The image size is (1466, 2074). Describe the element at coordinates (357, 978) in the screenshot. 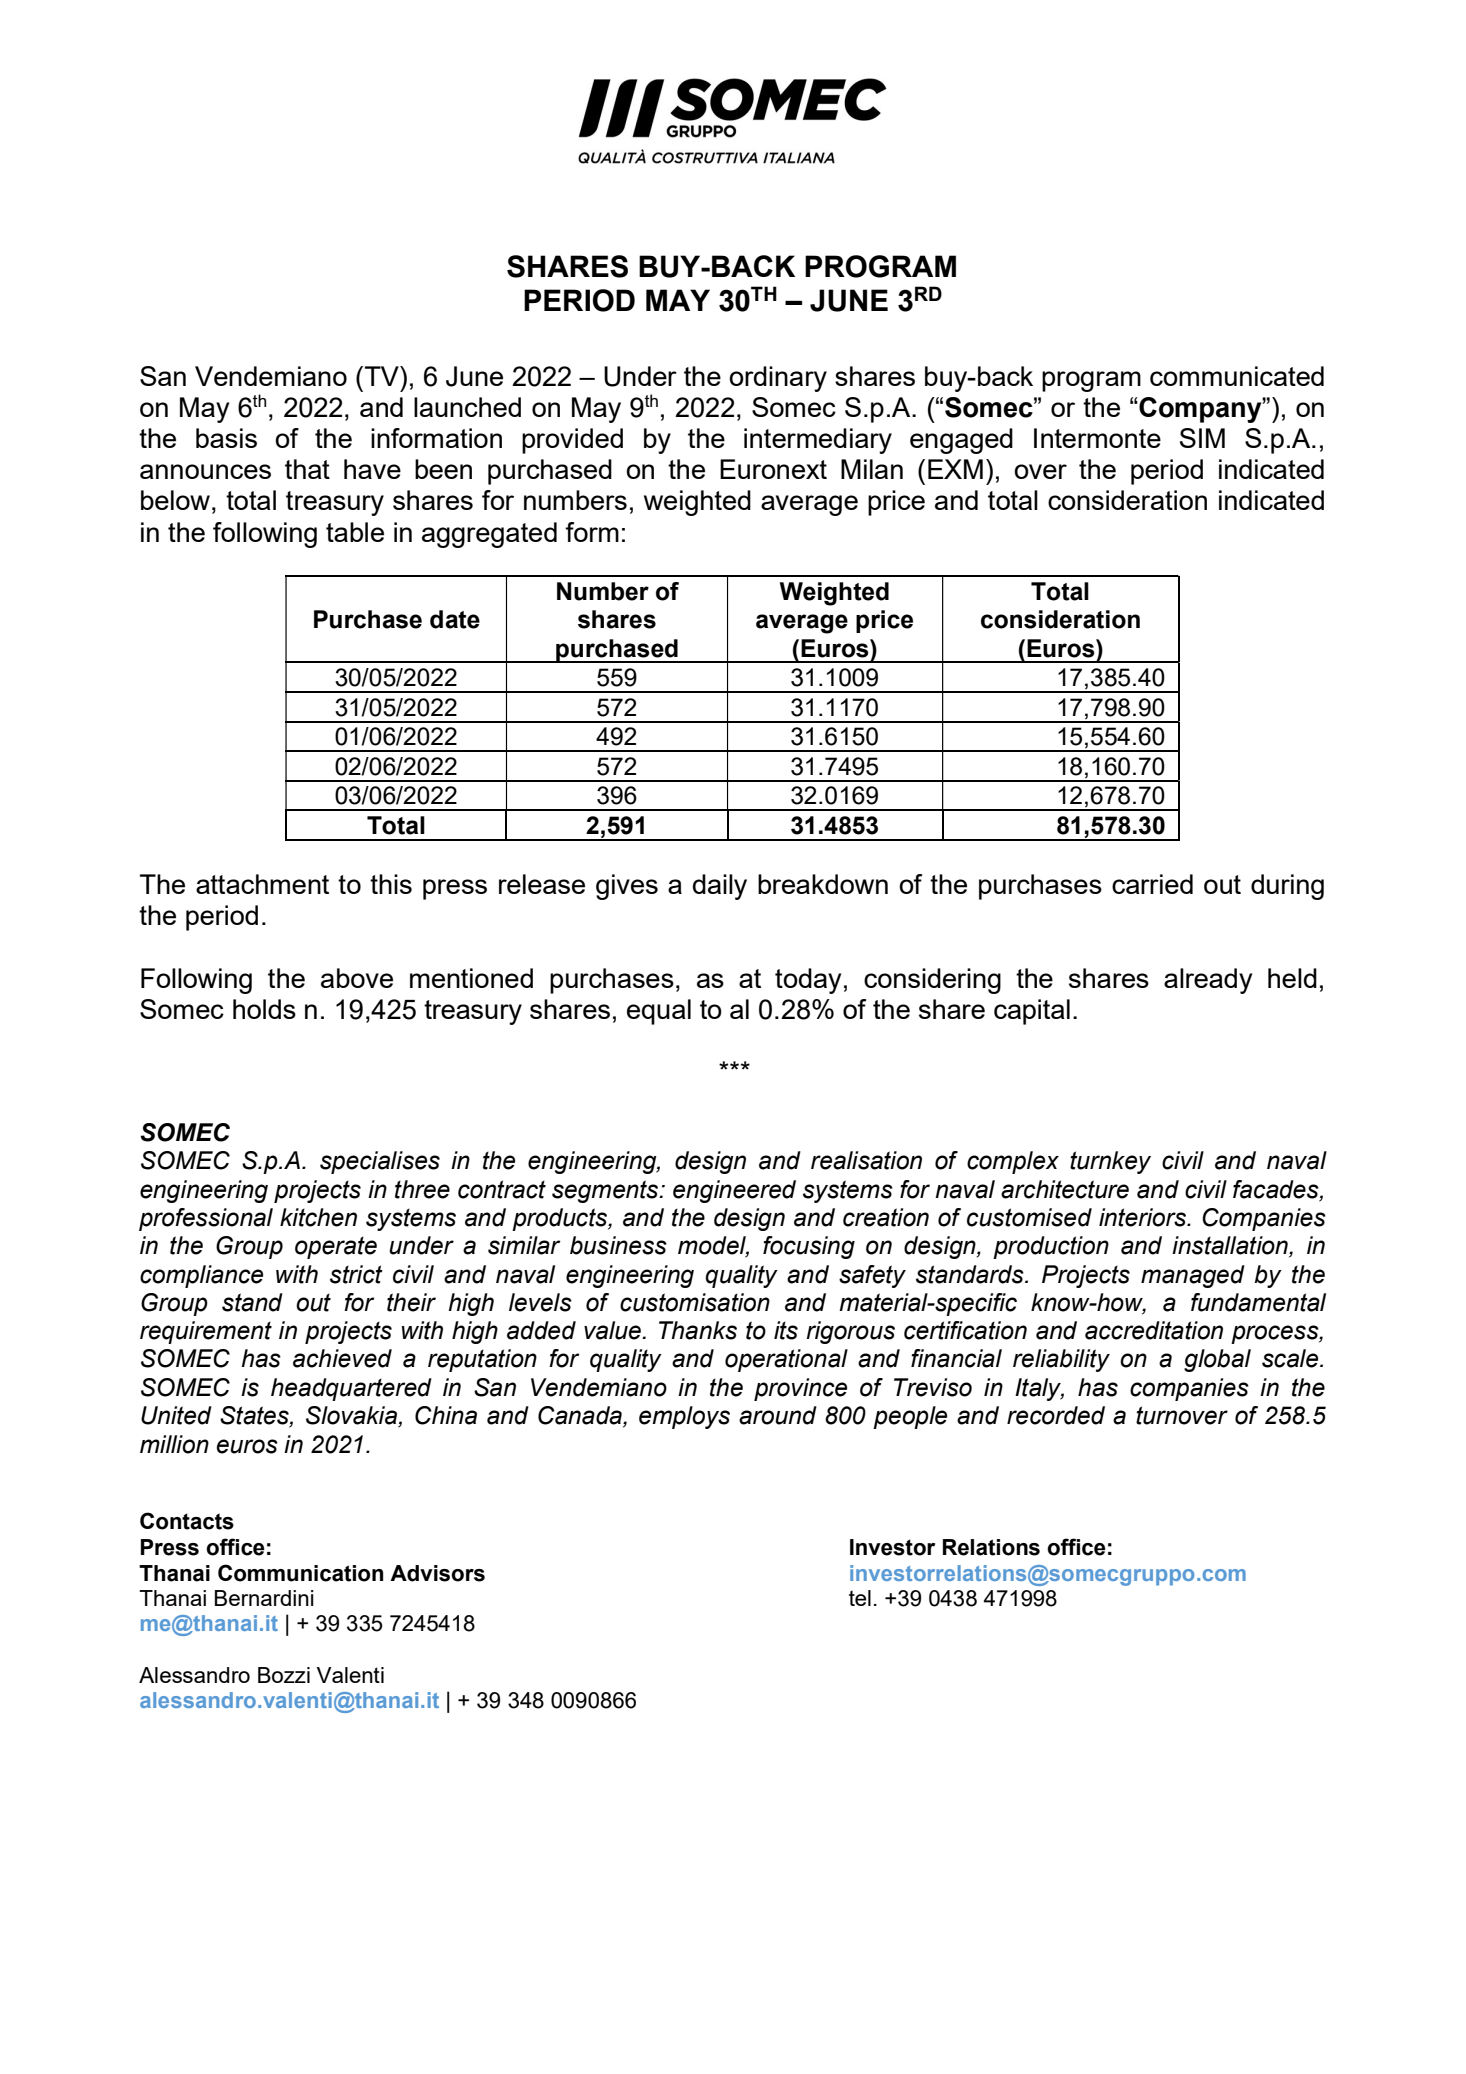

I see `above` at that location.
